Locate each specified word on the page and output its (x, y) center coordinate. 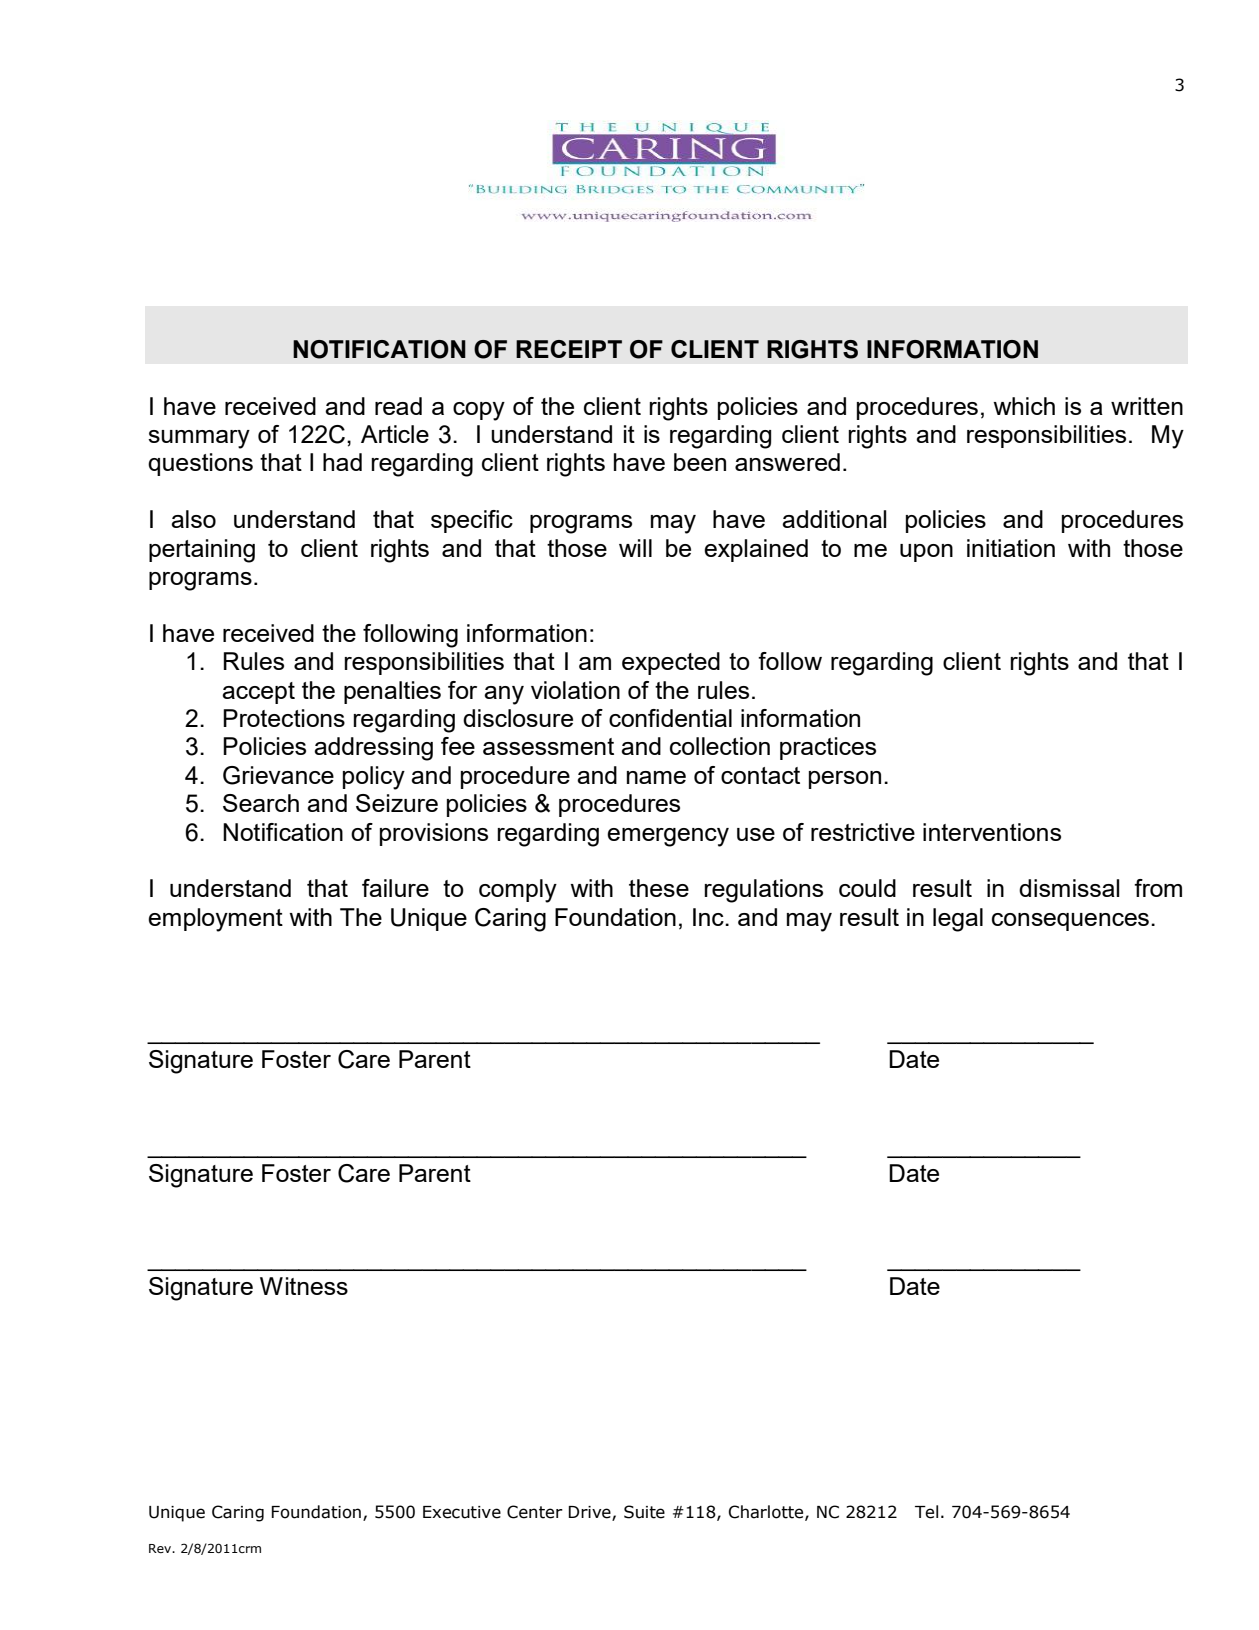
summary (199, 439)
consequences (1070, 922)
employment (215, 920)
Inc (709, 917)
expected (671, 663)
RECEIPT (569, 349)
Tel (926, 1512)
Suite (644, 1512)
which (1024, 406)
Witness (304, 1286)
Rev (161, 1548)
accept (258, 693)
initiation (1011, 548)
